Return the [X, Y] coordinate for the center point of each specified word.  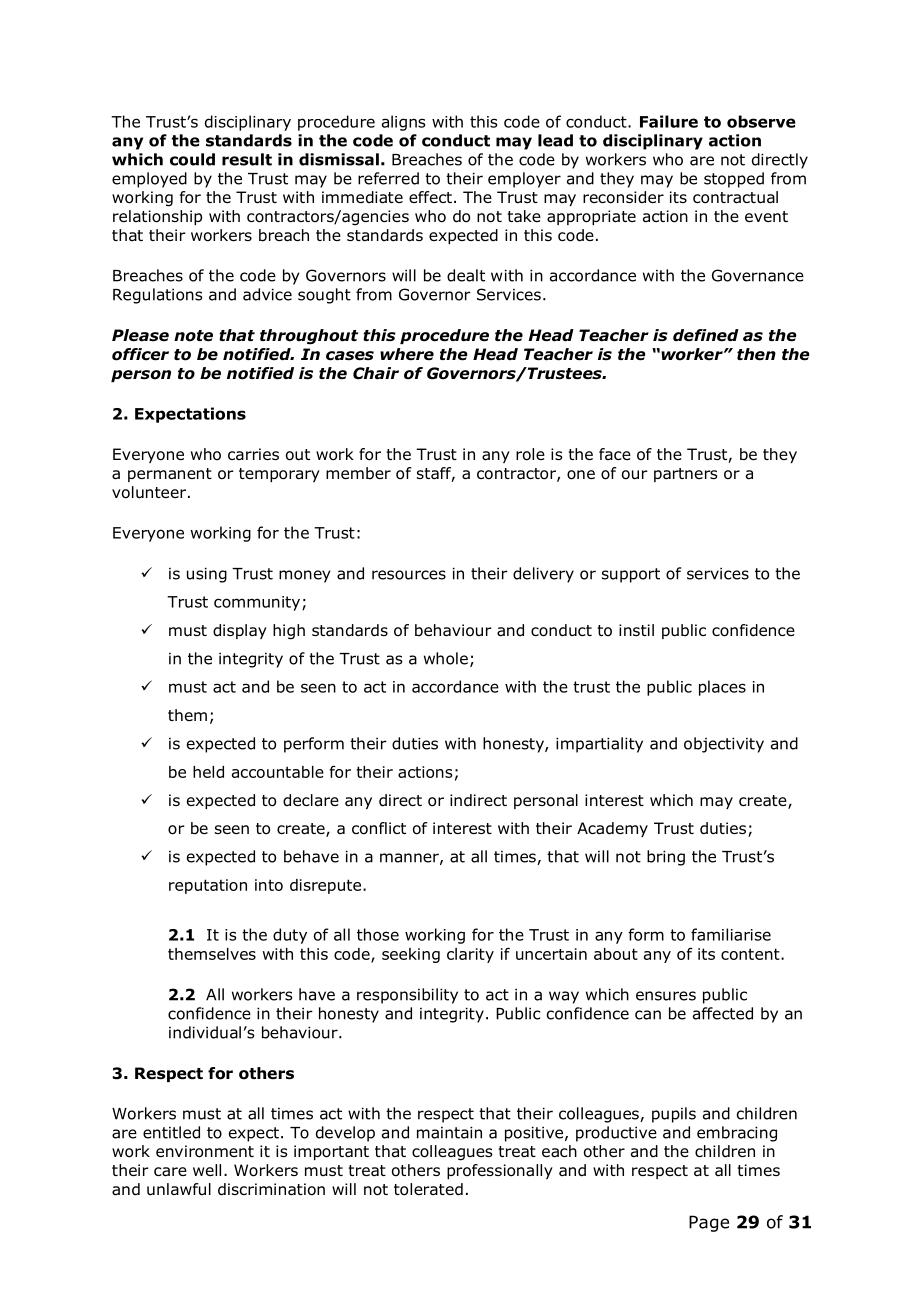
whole [446, 658]
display [240, 631]
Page [709, 1223]
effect [430, 197]
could [192, 159]
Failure [669, 121]
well [207, 1170]
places [722, 688]
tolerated [428, 1189]
